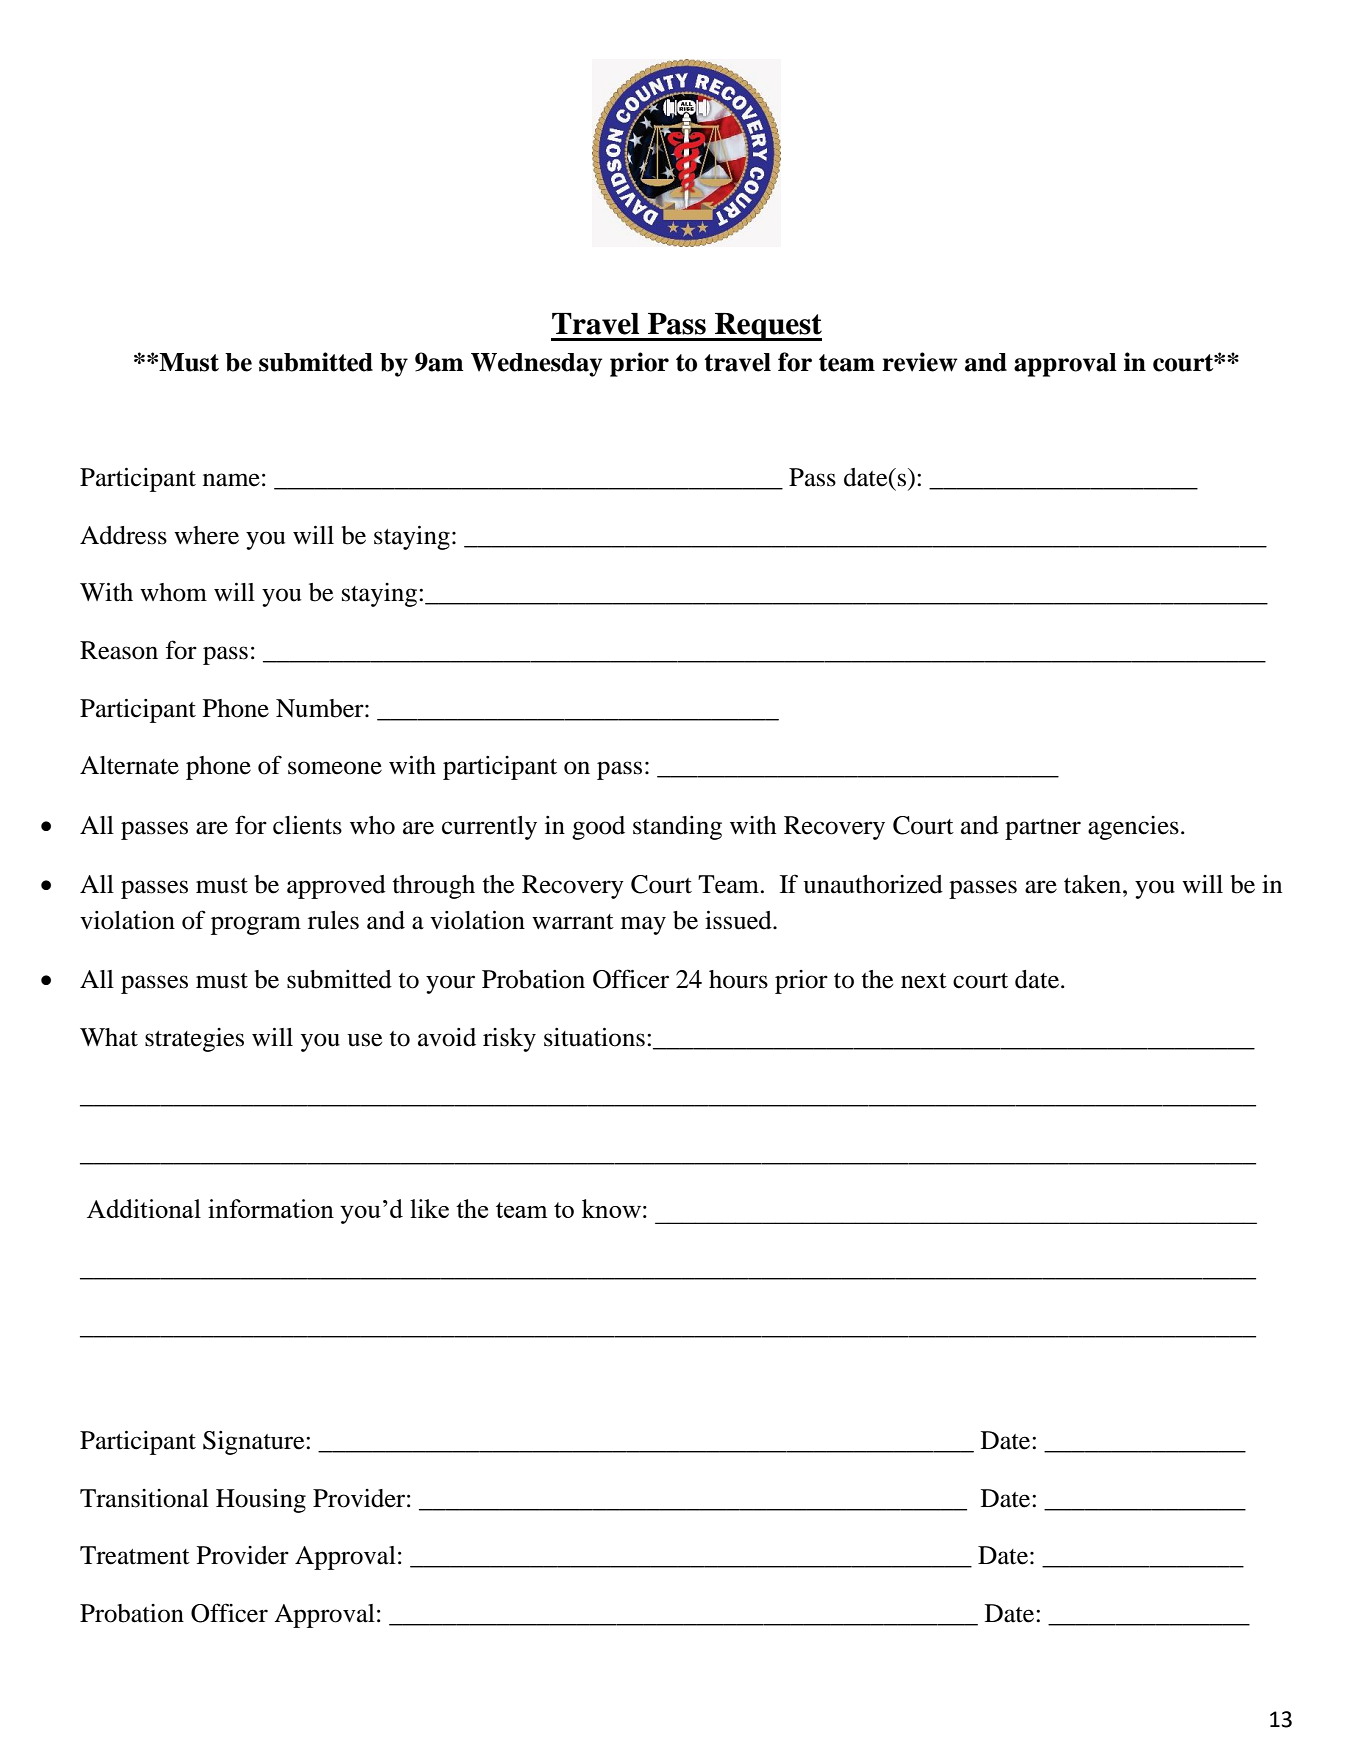 The image size is (1363, 1763). Describe the element at coordinates (129, 765) in the screenshot. I see `Alternate` at that location.
